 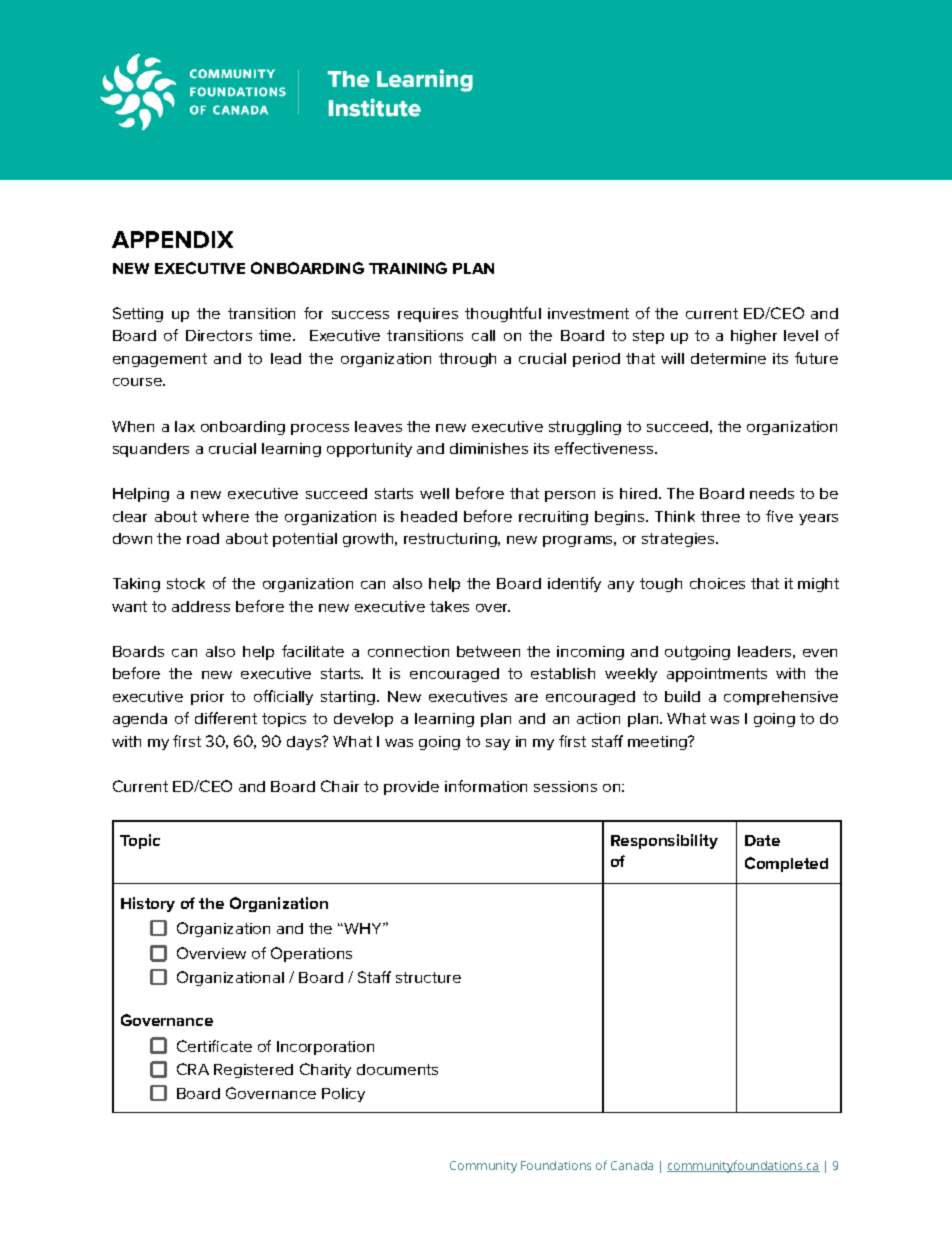 I want to click on CRA, so click(x=193, y=1069).
